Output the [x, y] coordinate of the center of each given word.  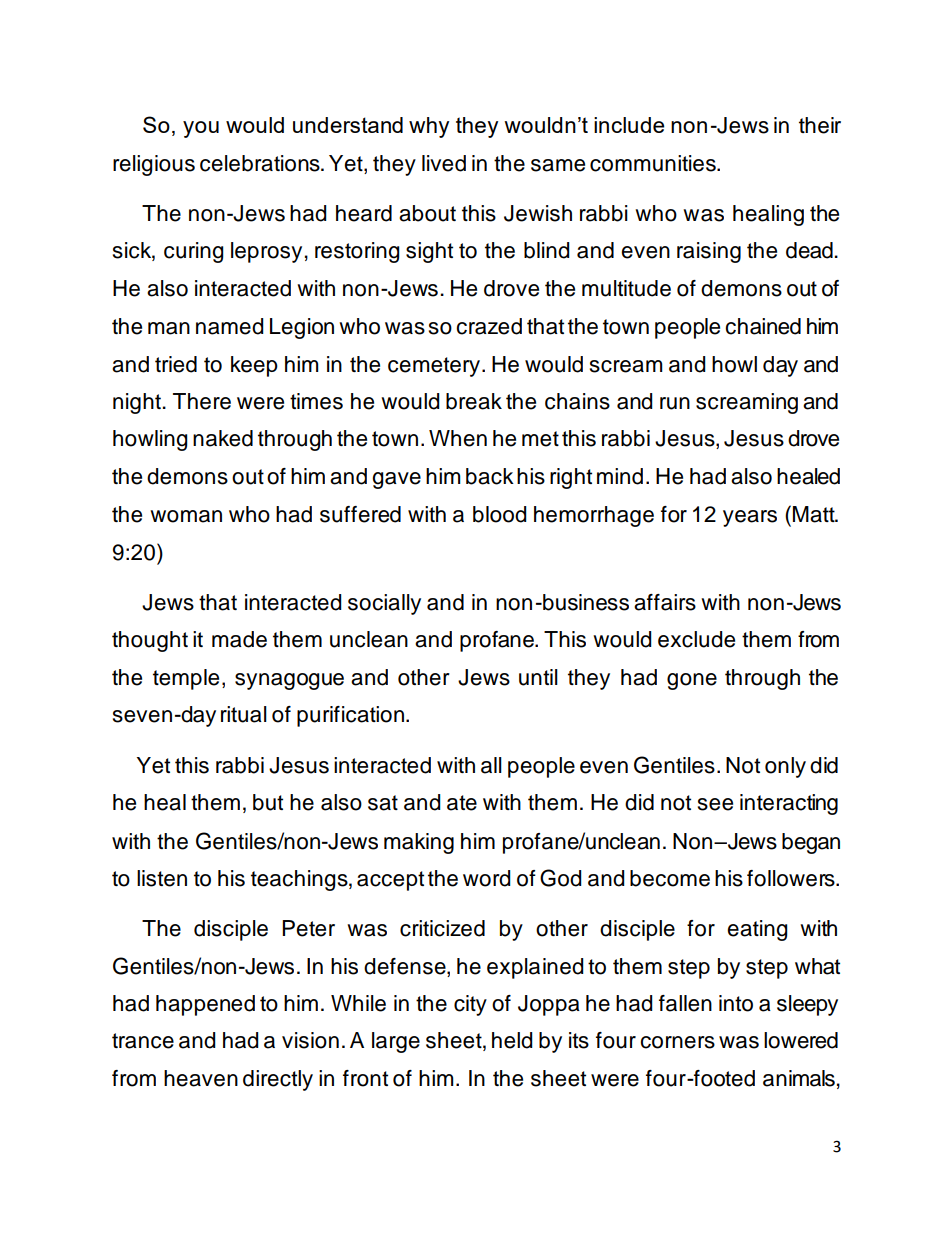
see [715, 804]
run [675, 403]
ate [462, 803]
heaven [201, 1078]
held [512, 1040]
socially [384, 604]
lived [444, 163]
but [268, 802]
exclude [696, 639]
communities [654, 163]
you [201, 129]
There [202, 401]
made [239, 639]
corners [677, 1042]
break [474, 401]
